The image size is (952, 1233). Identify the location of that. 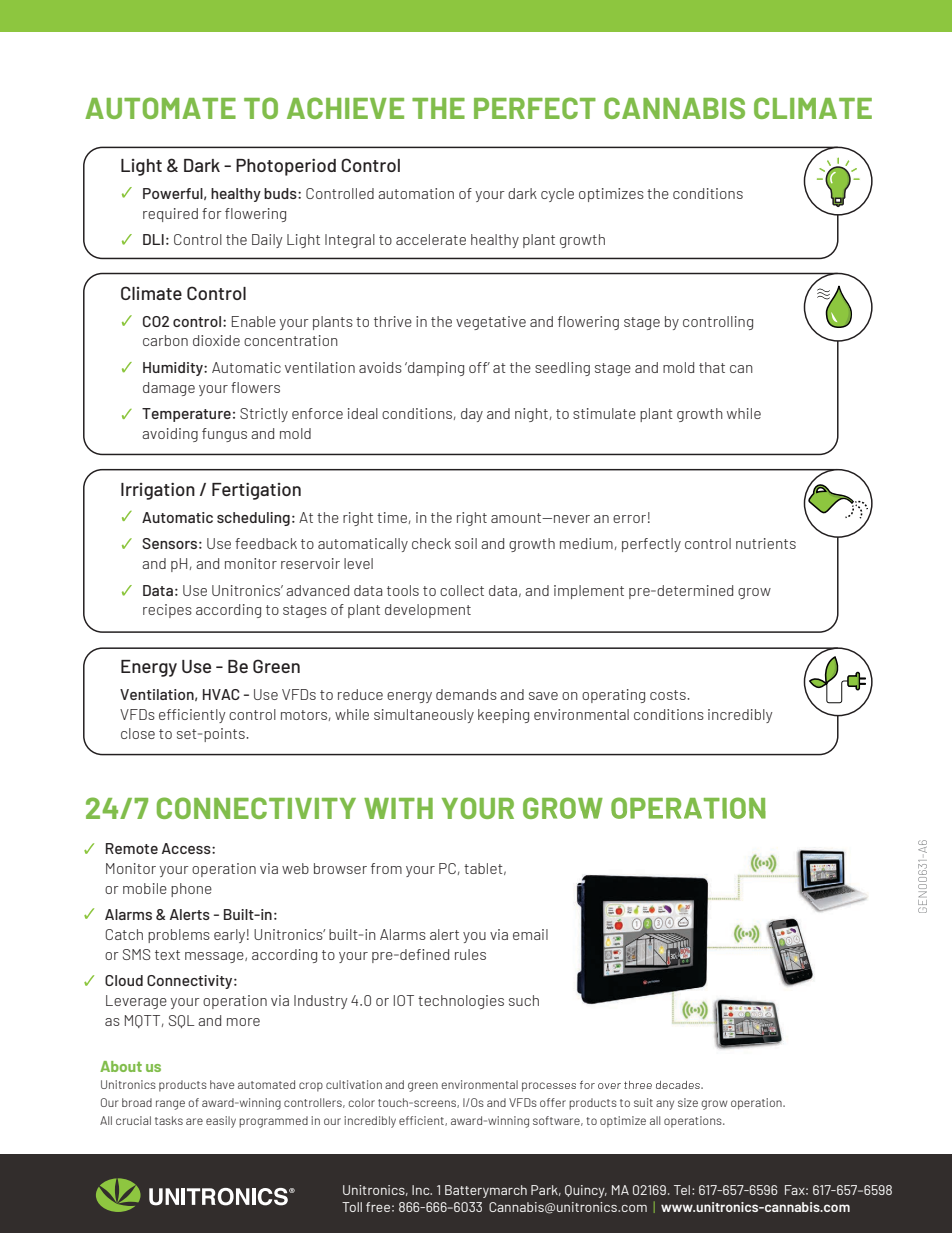
(712, 367).
